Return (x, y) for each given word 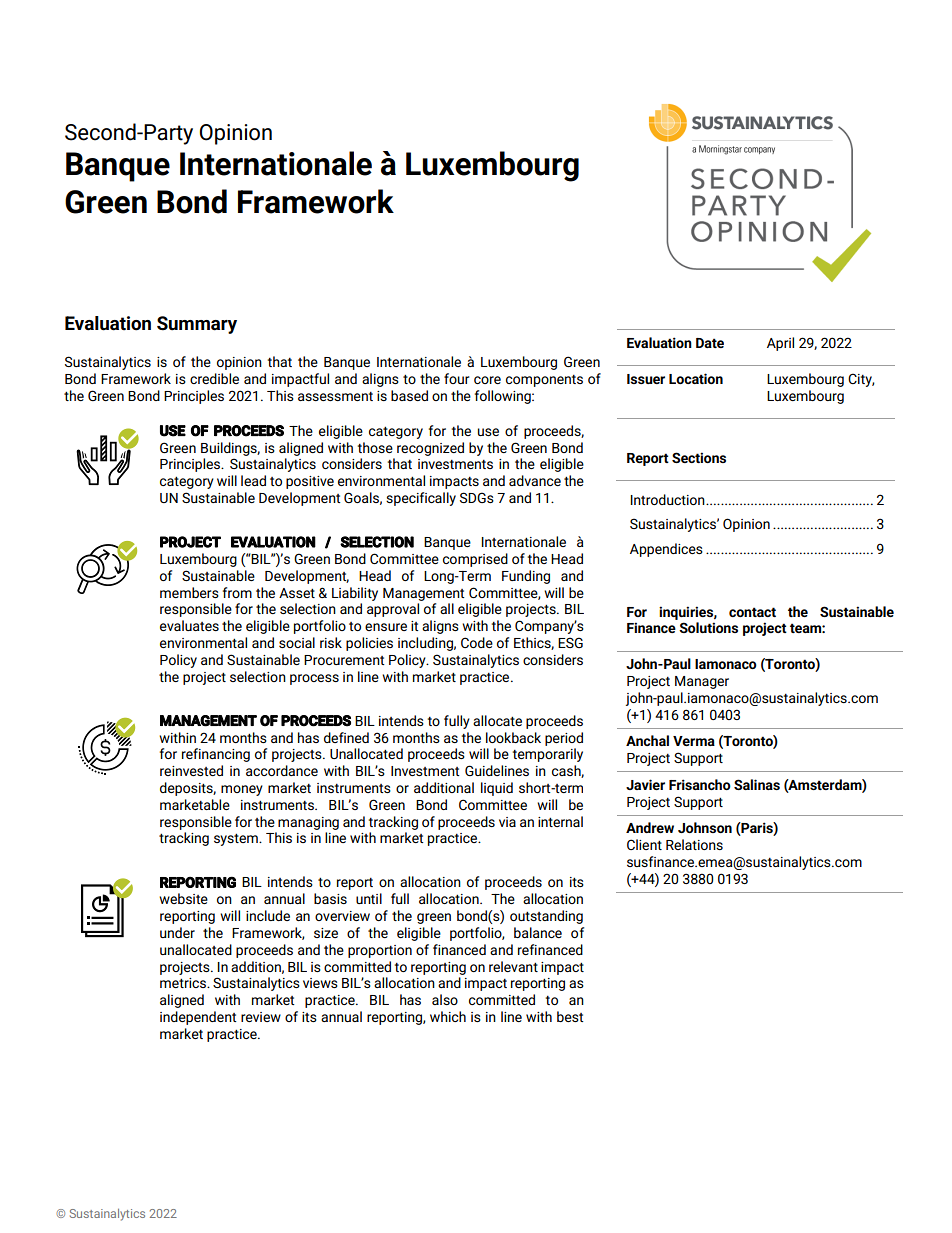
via (507, 822)
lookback (513, 737)
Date (710, 343)
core (487, 380)
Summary (197, 325)
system (237, 840)
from (237, 592)
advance (535, 480)
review (261, 1017)
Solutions (708, 627)
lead (253, 480)
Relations (694, 844)
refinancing (216, 755)
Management (424, 594)
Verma (694, 741)
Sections (699, 457)
